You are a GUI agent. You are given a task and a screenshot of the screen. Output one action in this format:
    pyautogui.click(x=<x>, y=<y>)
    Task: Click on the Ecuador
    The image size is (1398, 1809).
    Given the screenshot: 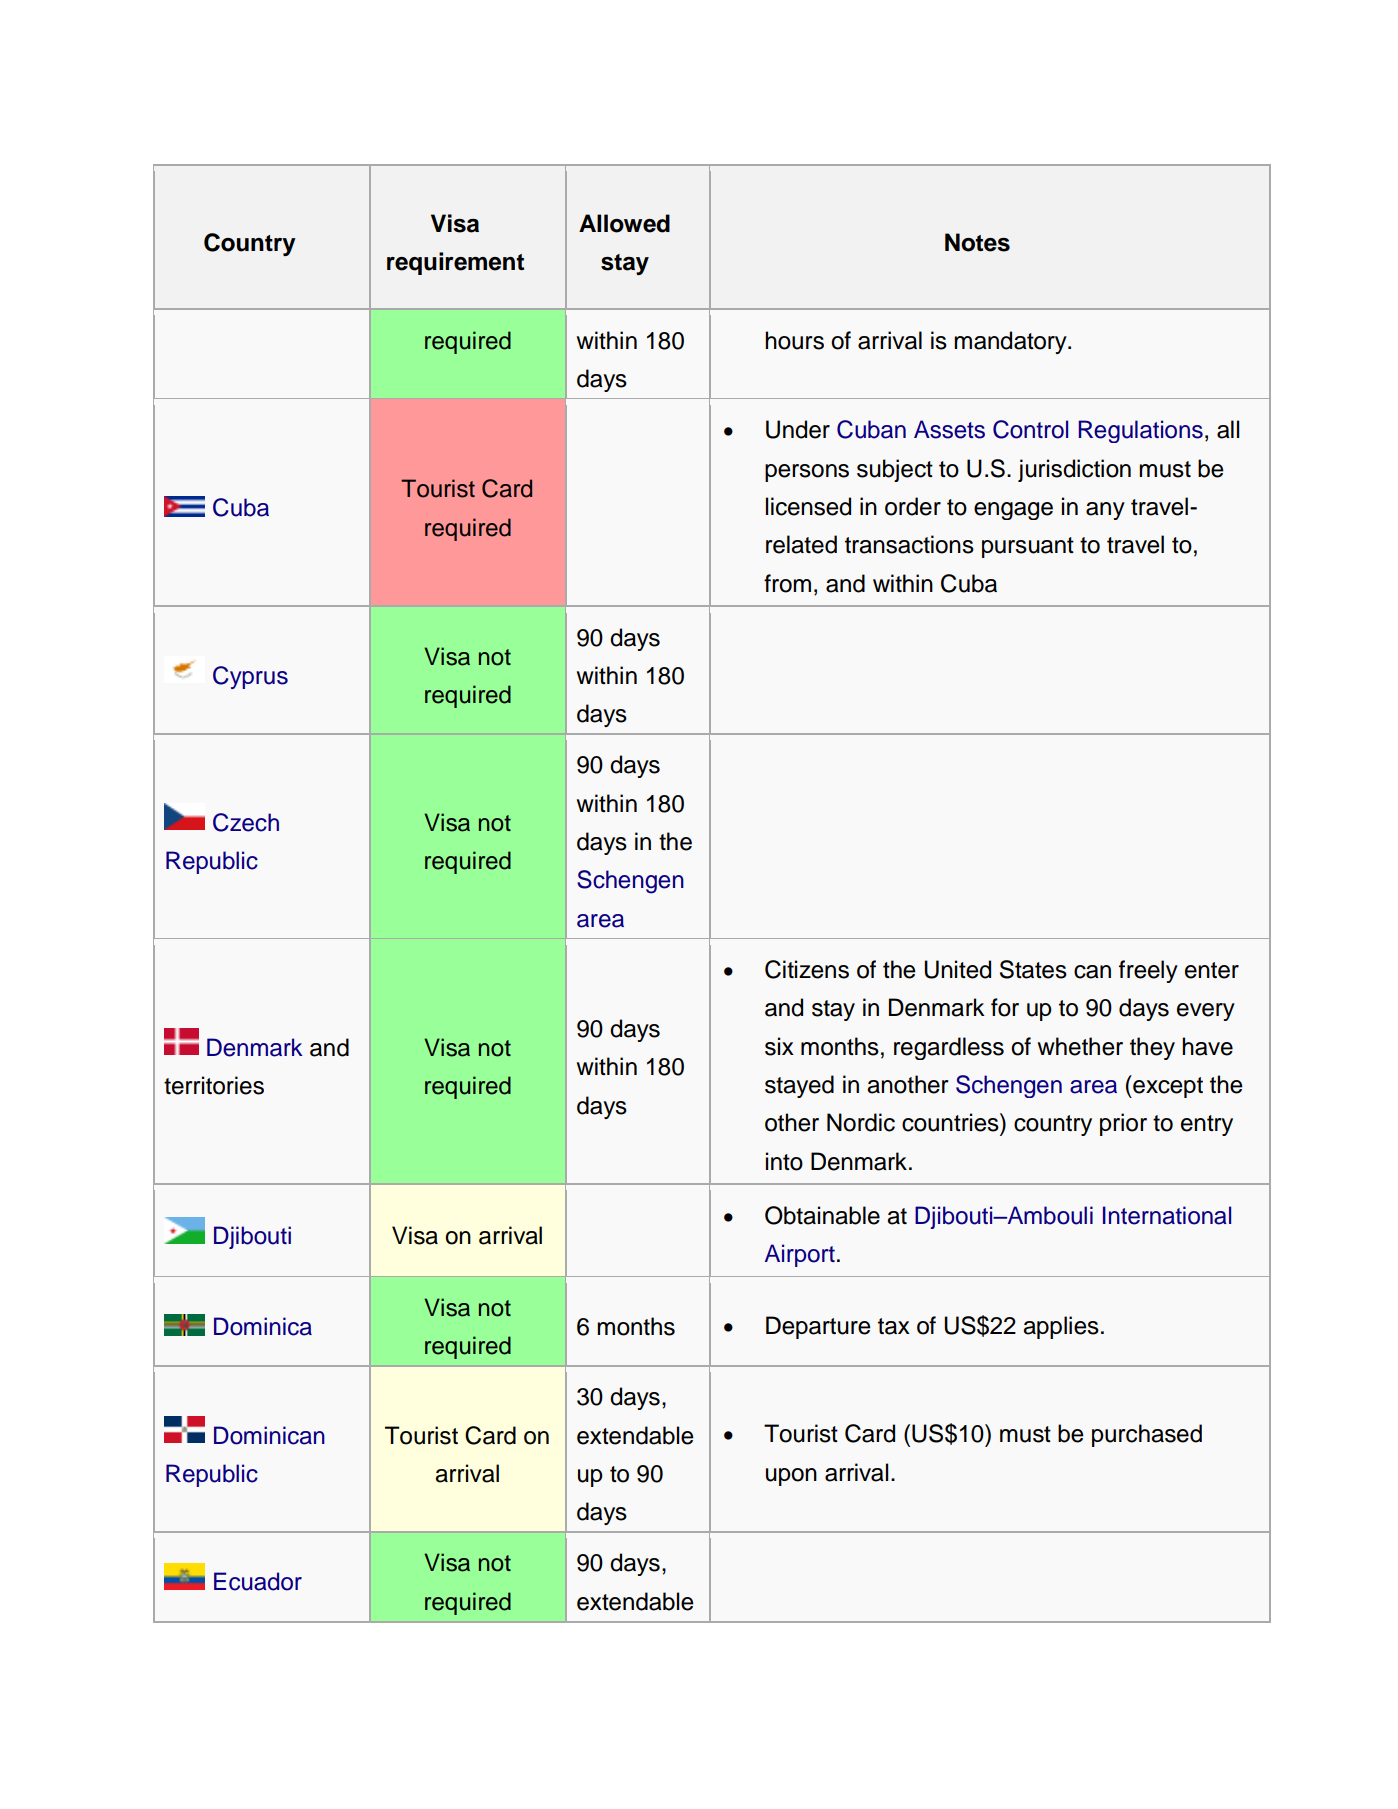 What is the action you would take?
    pyautogui.click(x=258, y=1581)
